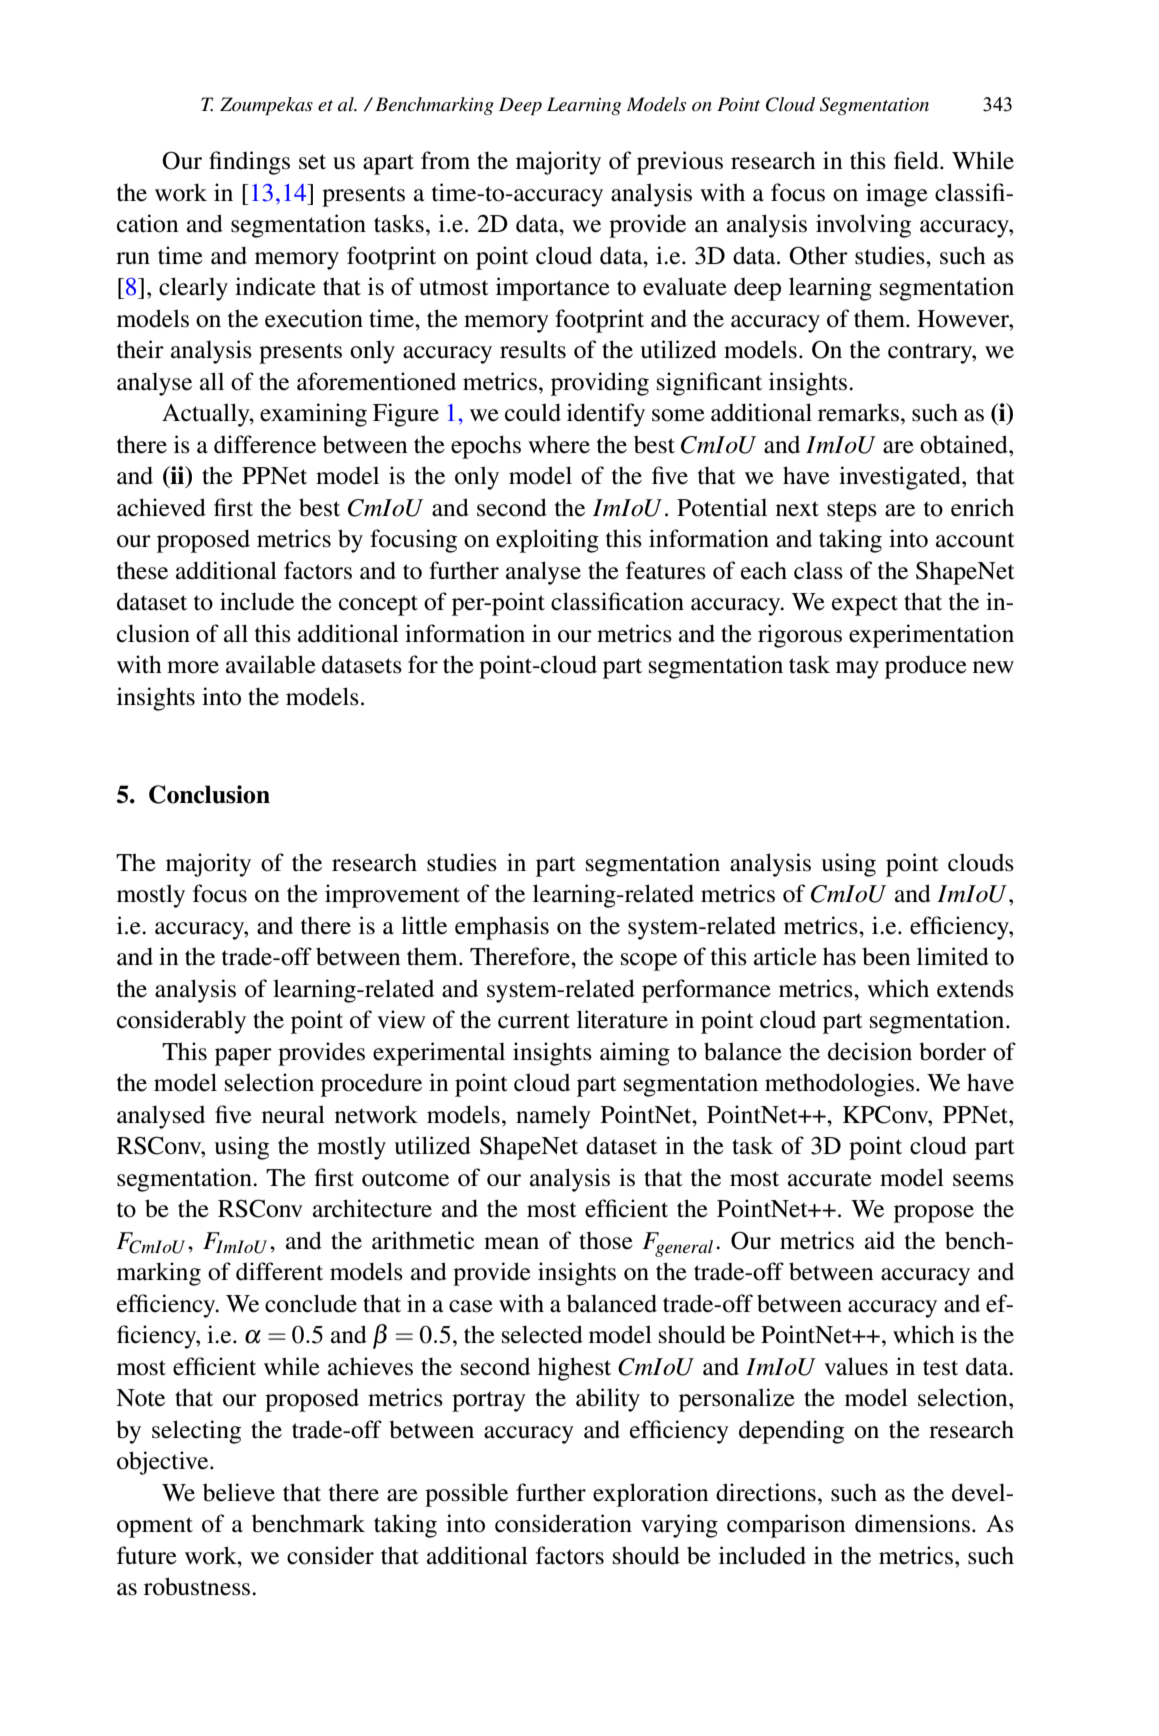 The image size is (1159, 1736). Describe the element at coordinates (275, 286) in the page. I see `indicate` at that location.
